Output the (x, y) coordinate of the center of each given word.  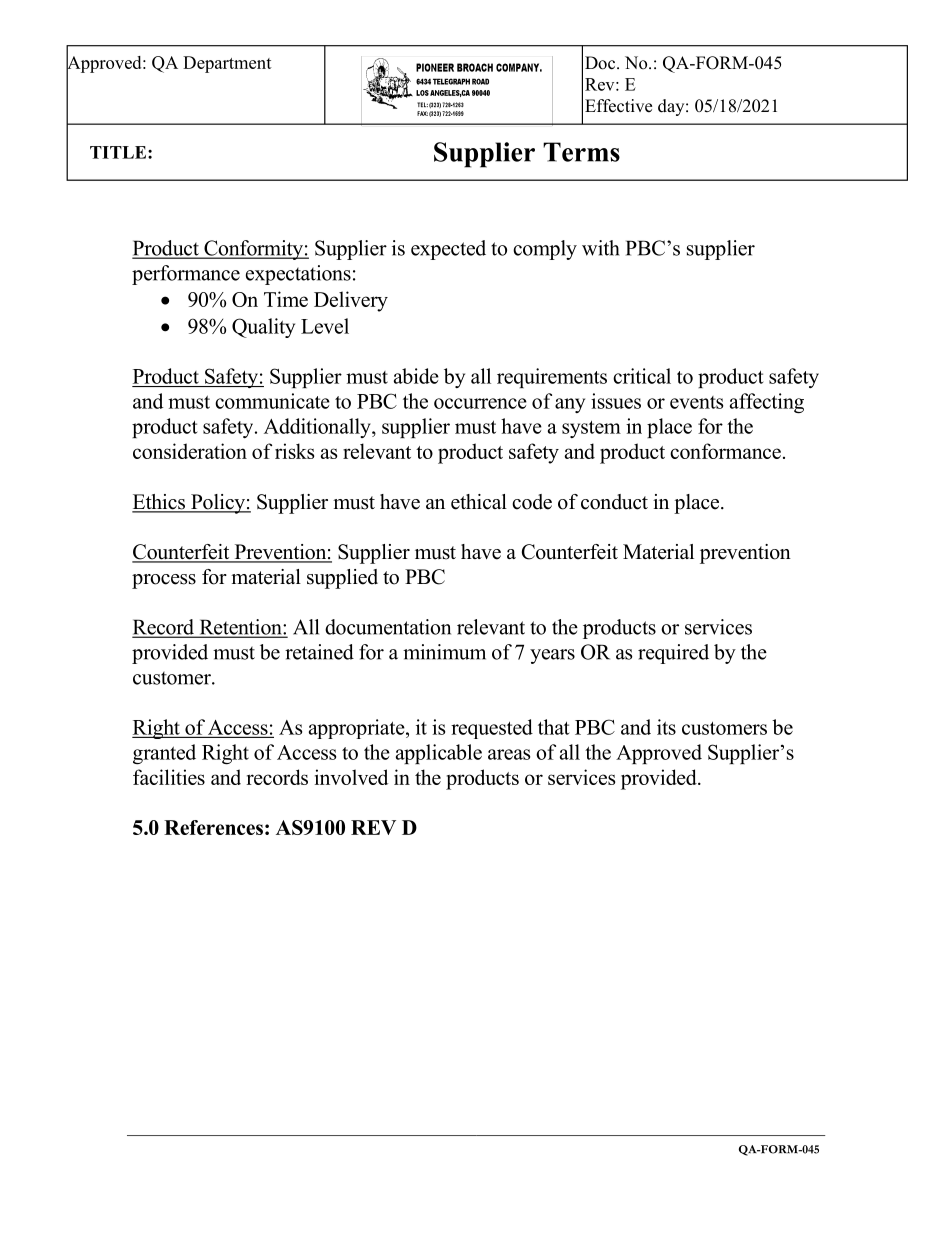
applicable (439, 754)
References (213, 827)
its (666, 727)
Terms (581, 152)
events (696, 402)
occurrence (480, 403)
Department (227, 64)
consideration (190, 451)
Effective (618, 106)
